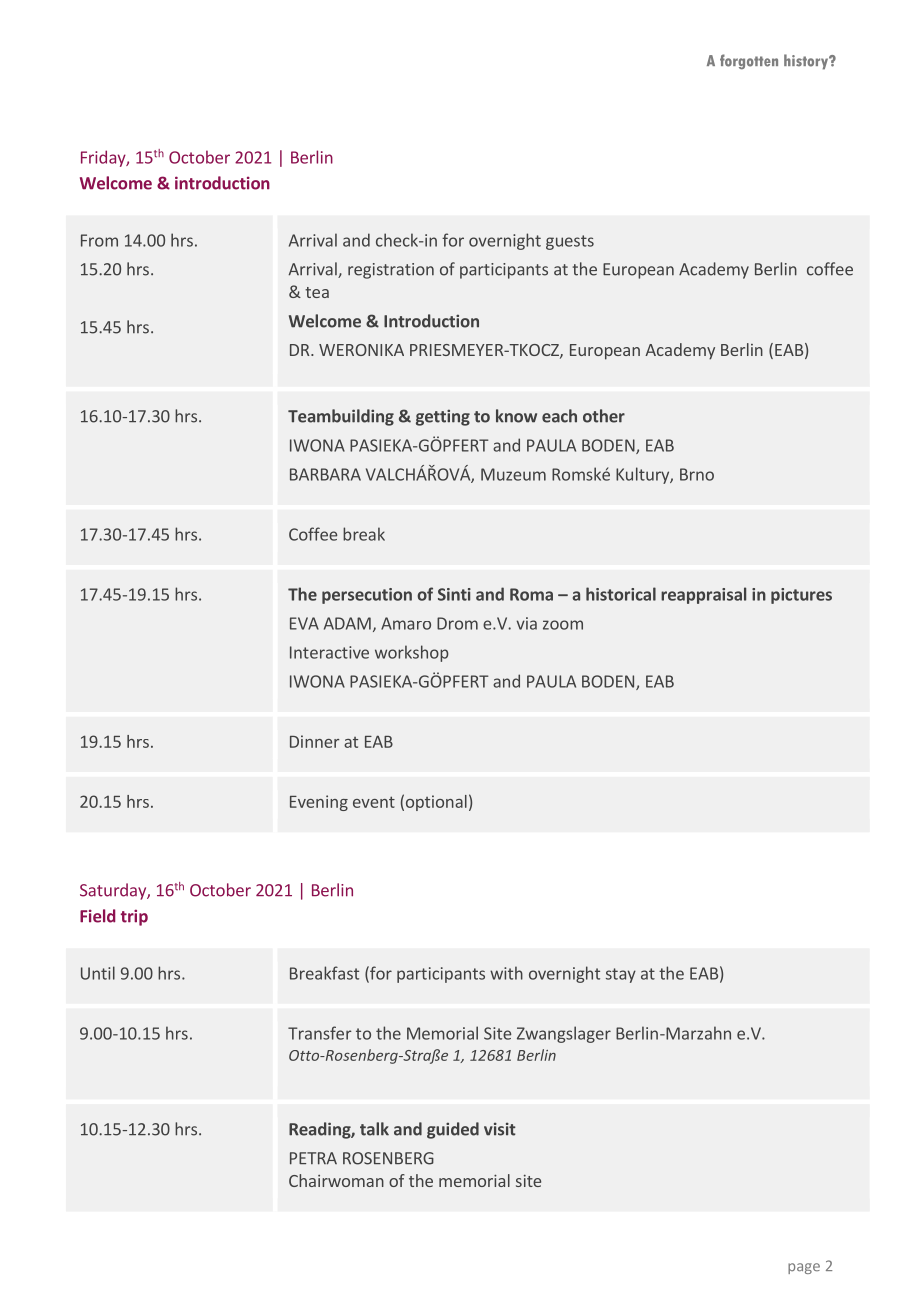  What do you see at coordinates (453, 1130) in the screenshot?
I see `guided` at bounding box center [453, 1130].
